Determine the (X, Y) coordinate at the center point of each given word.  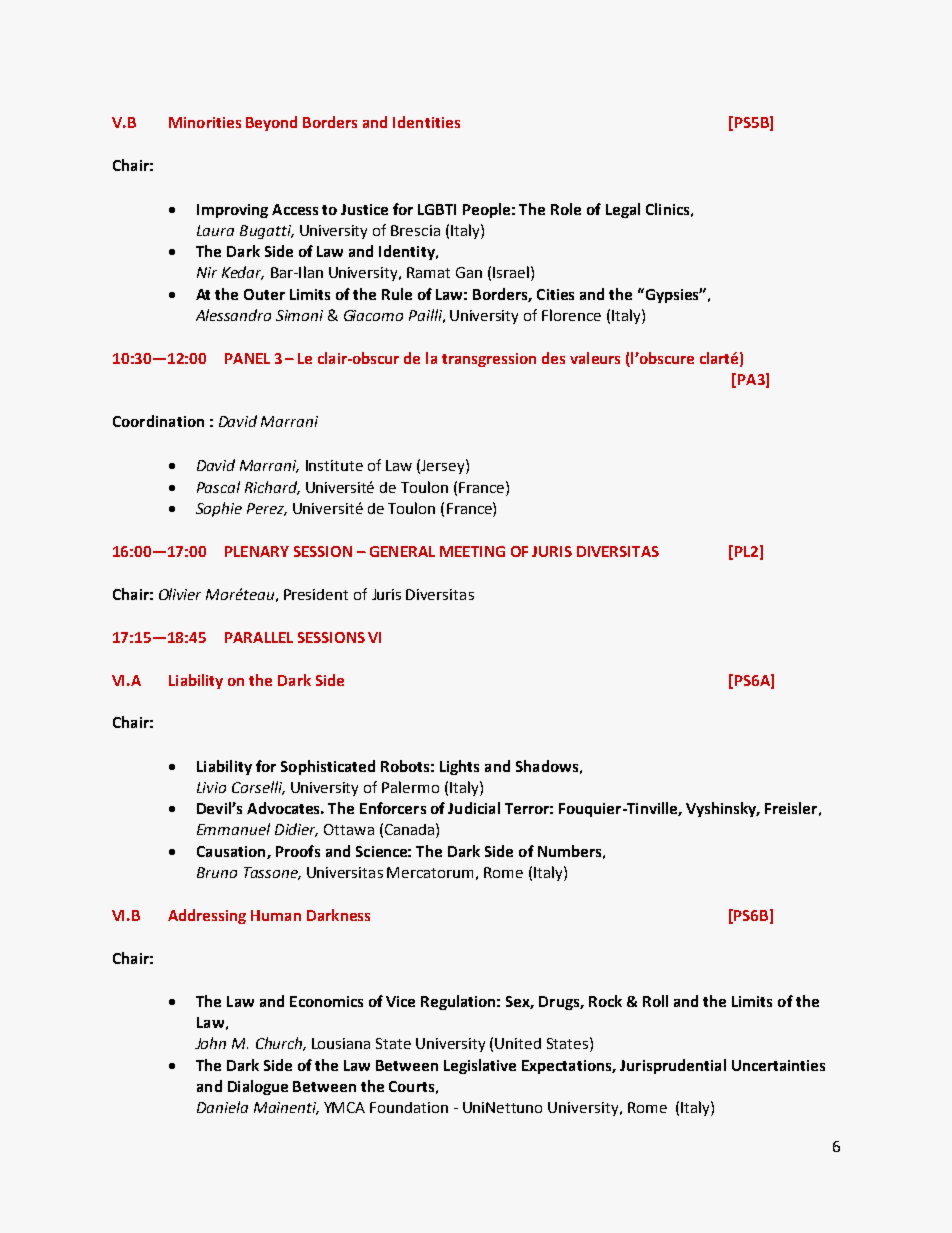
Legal (623, 210)
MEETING (472, 551)
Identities (426, 122)
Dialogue (258, 1087)
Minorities (205, 122)
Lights (459, 767)
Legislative (480, 1066)
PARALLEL (259, 637)
